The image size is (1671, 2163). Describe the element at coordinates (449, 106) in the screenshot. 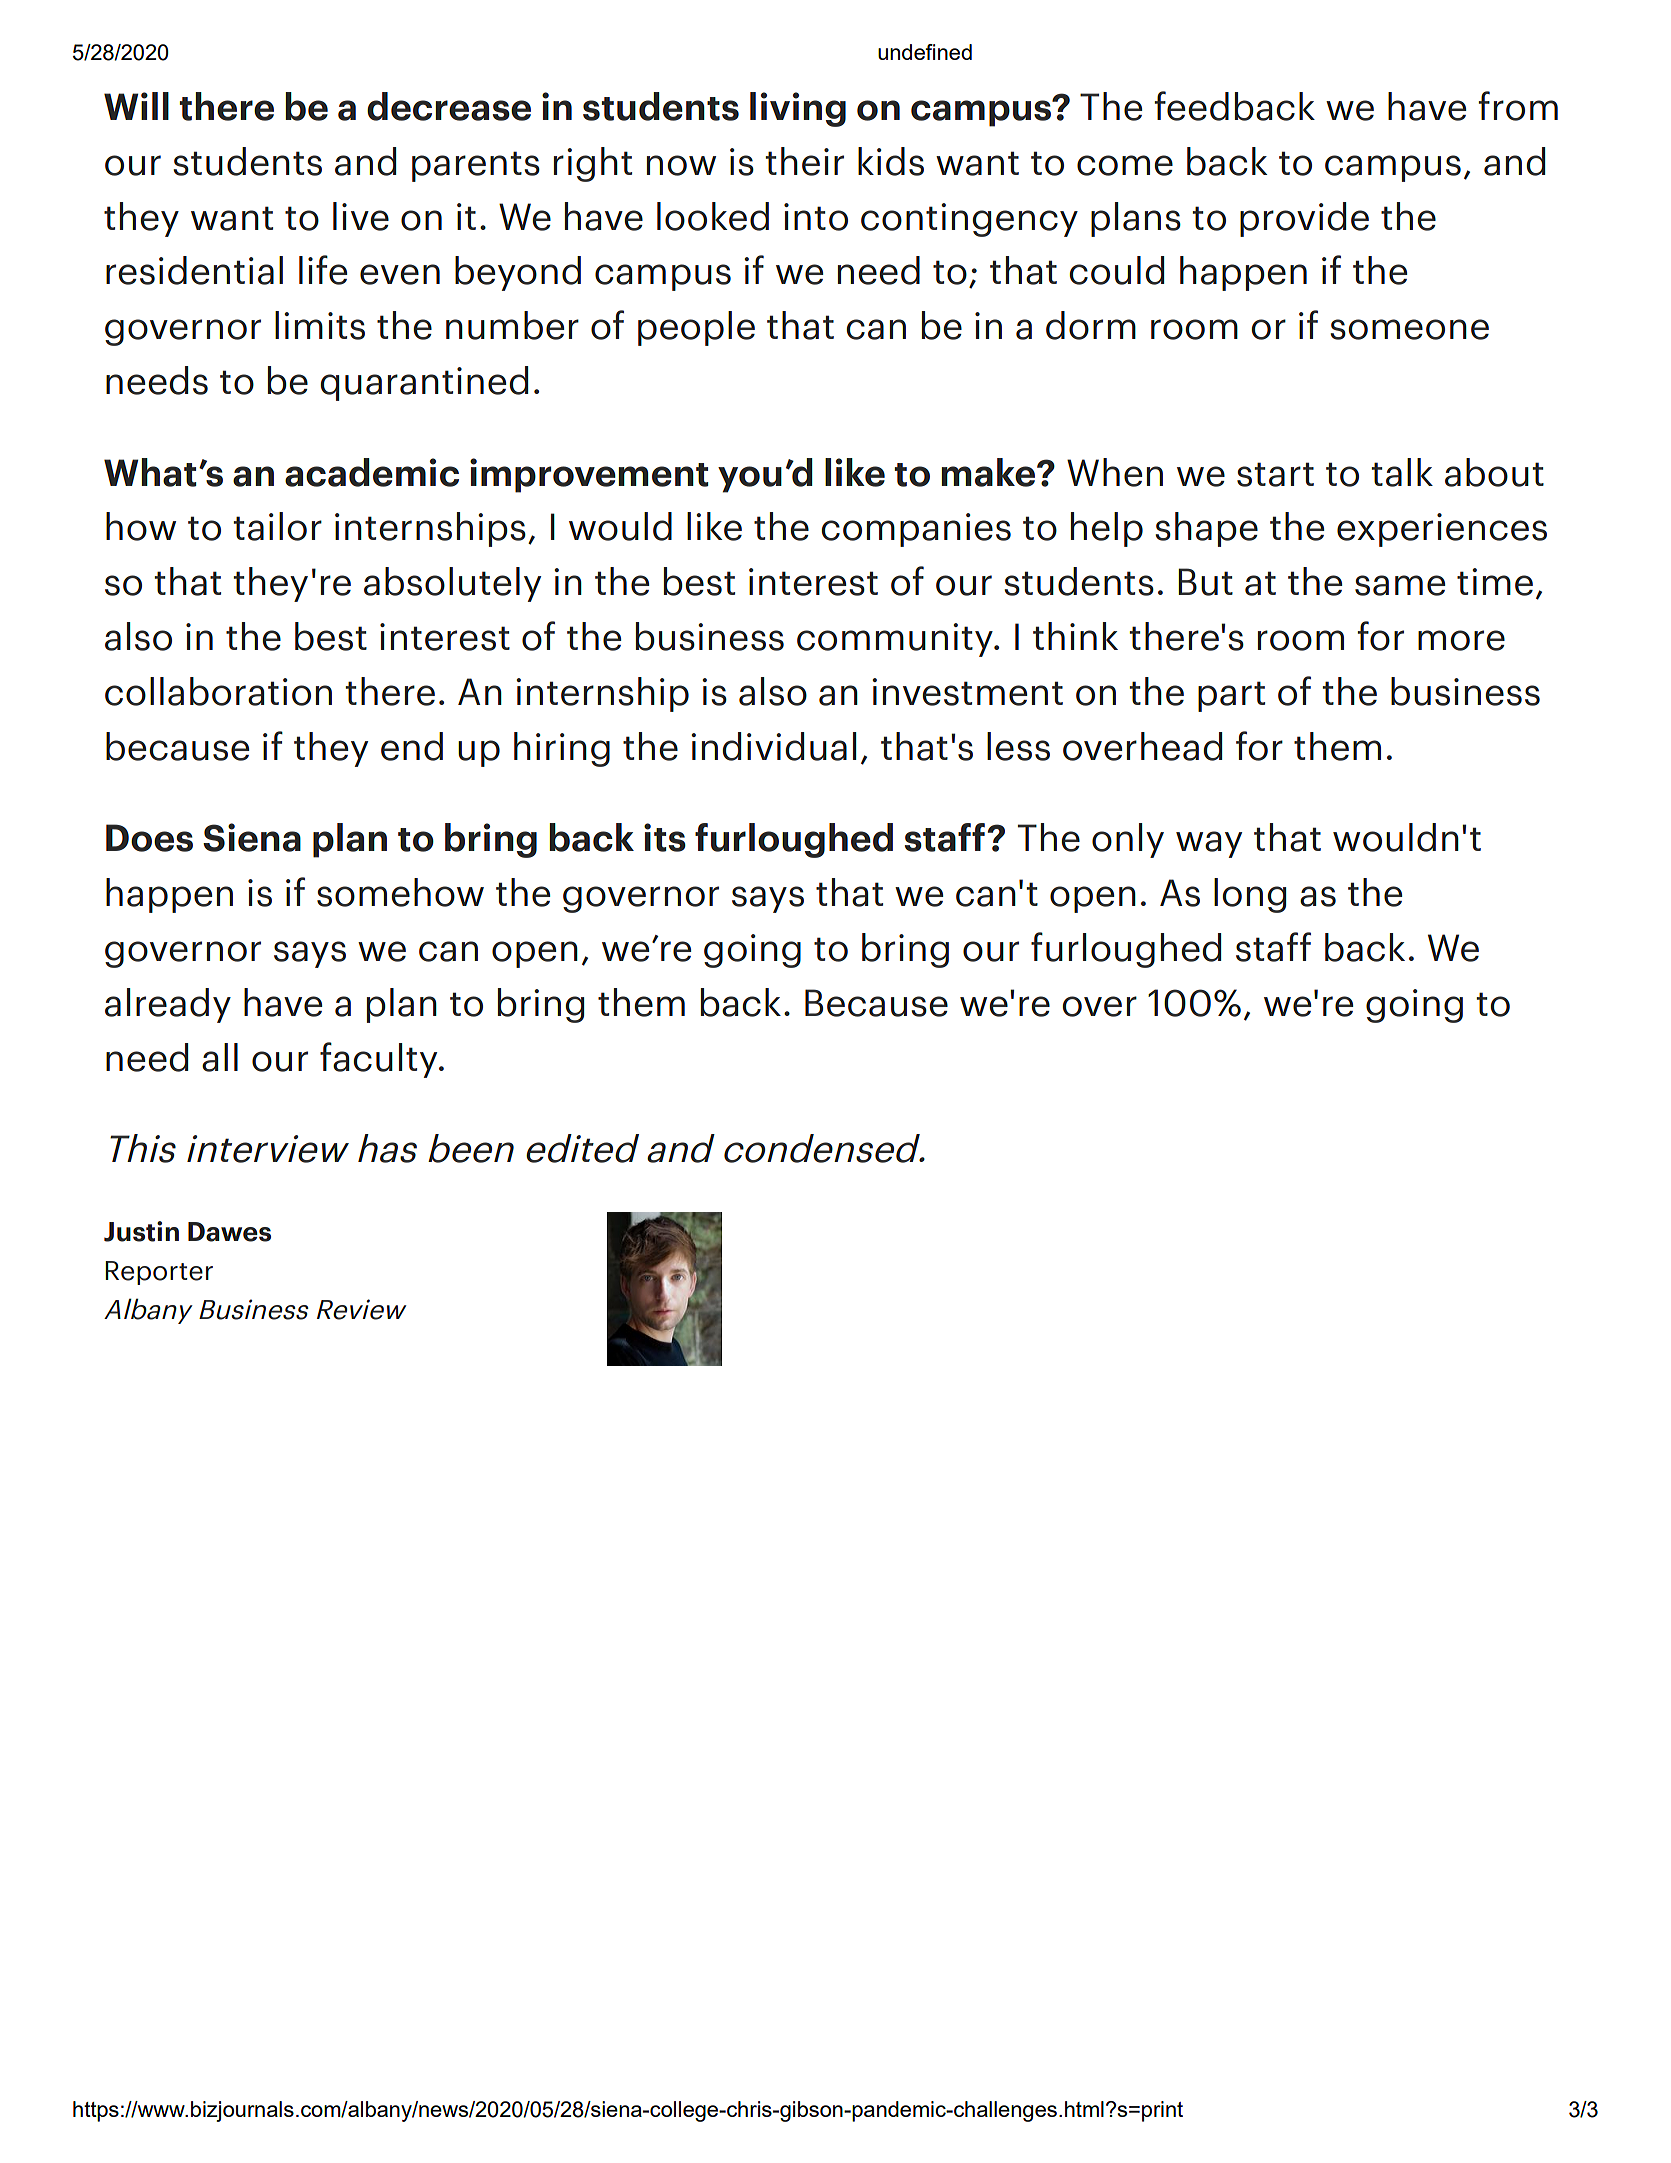

I see `decrease` at that location.
